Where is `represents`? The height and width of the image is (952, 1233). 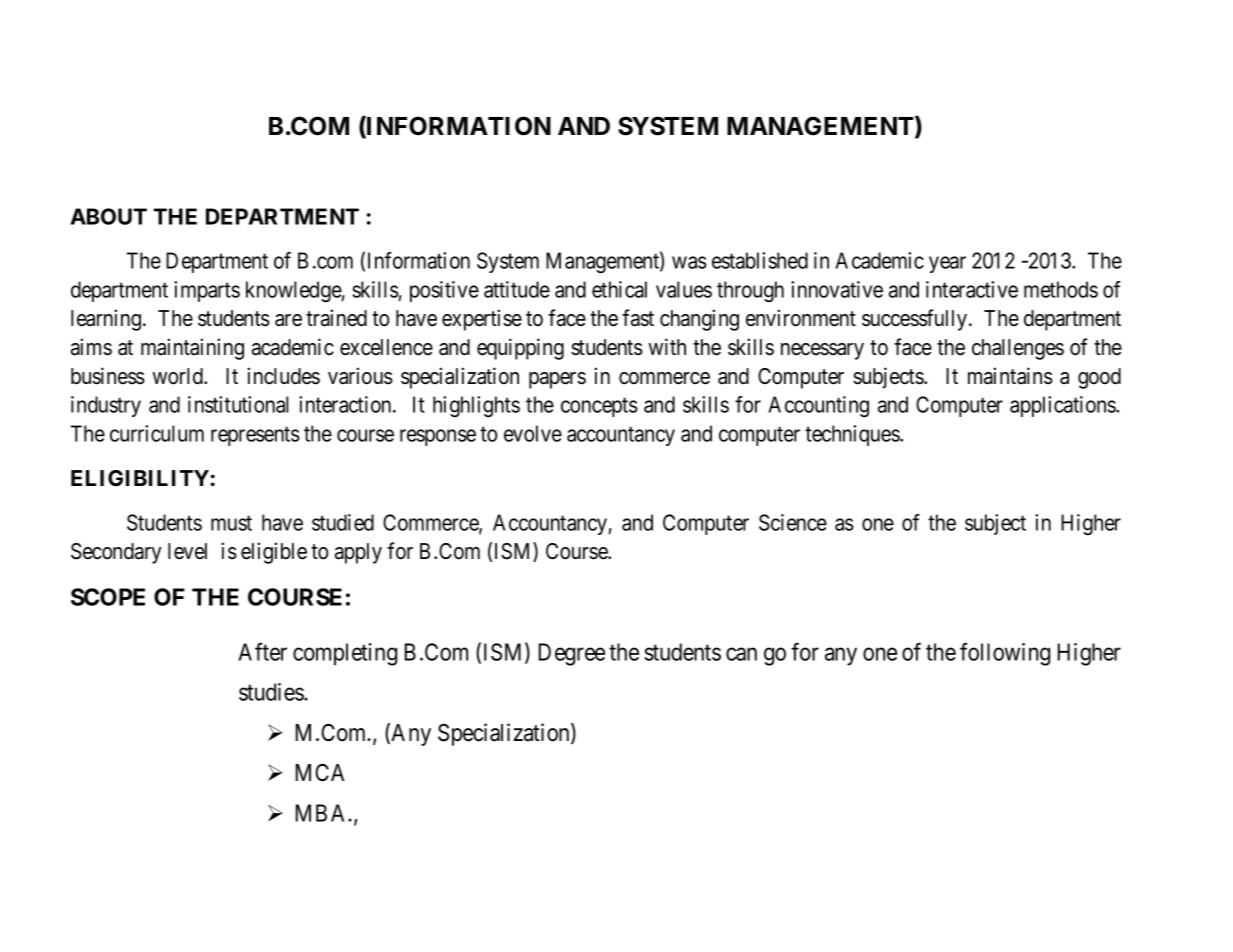
represents is located at coordinates (255, 436).
